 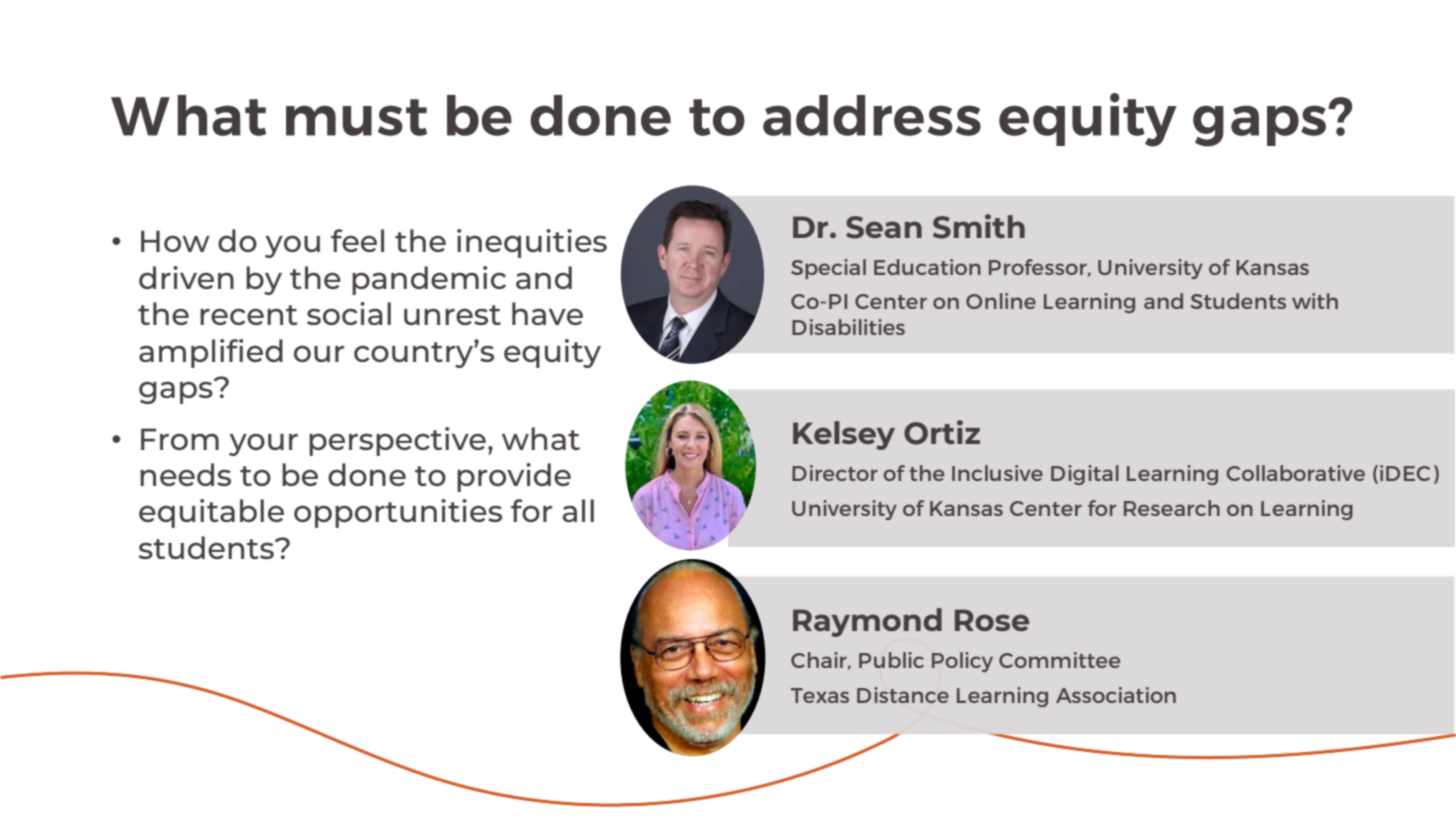 What do you see at coordinates (942, 432) in the screenshot?
I see `Ortiz` at bounding box center [942, 432].
